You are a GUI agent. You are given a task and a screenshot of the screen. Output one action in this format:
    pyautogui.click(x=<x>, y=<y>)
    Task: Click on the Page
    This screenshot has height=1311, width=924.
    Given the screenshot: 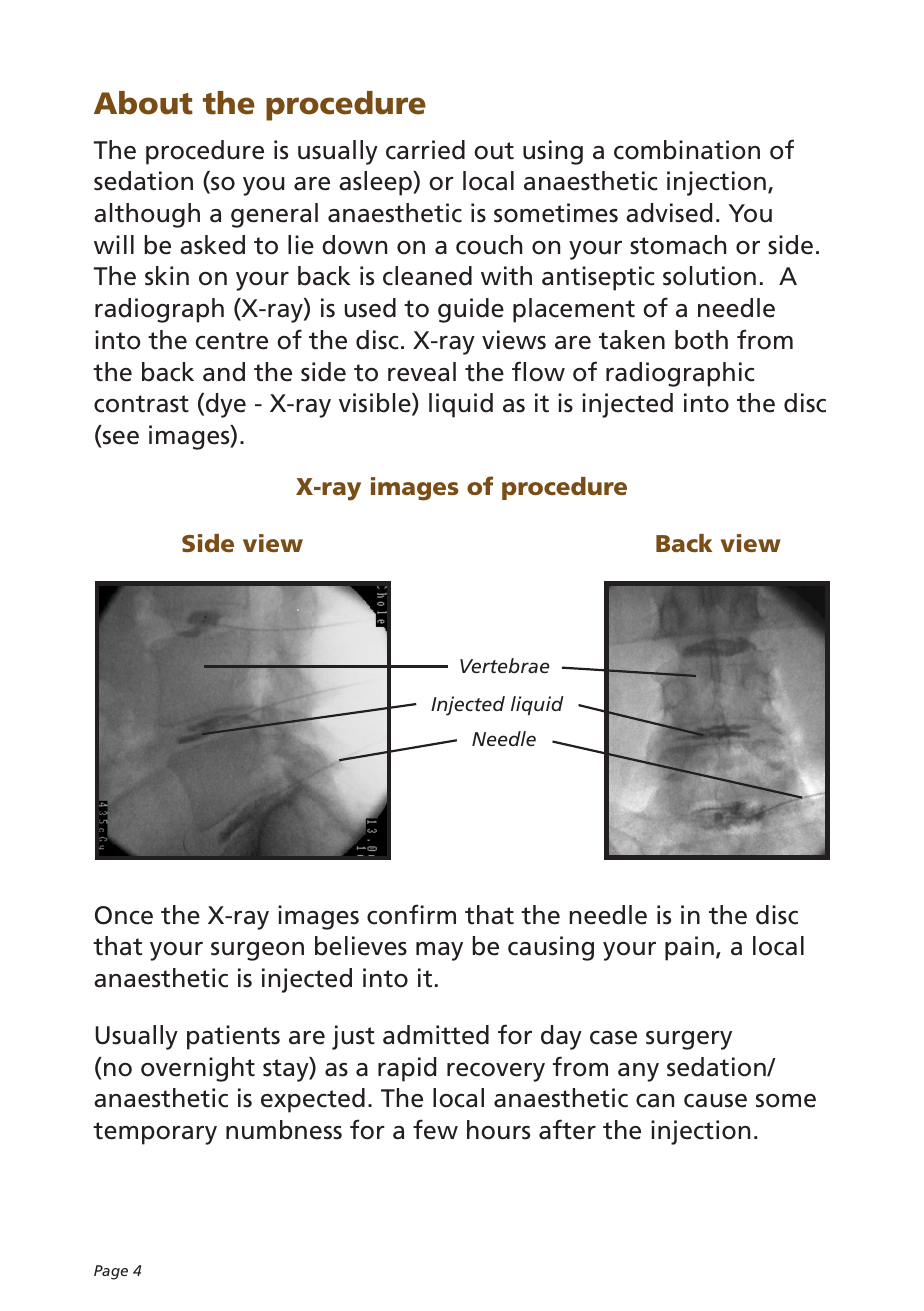 What is the action you would take?
    pyautogui.click(x=111, y=1272)
